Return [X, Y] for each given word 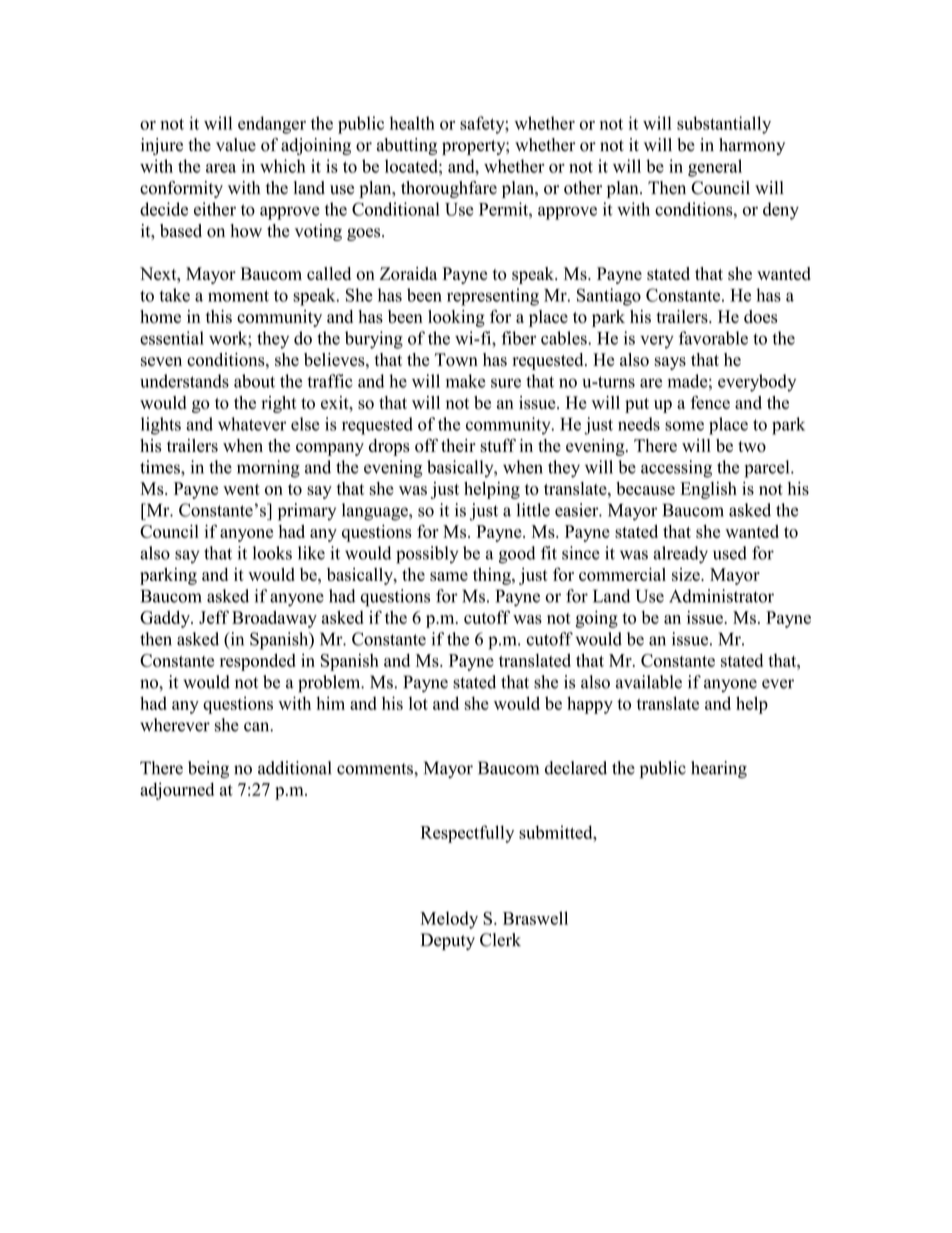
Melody [449, 920]
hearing [719, 769]
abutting [407, 146]
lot [418, 703]
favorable [713, 338]
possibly [427, 555]
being [208, 769]
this [219, 317]
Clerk [500, 940]
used [730, 553]
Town [456, 360]
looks [272, 553]
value [236, 145]
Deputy [448, 941]
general [715, 168]
